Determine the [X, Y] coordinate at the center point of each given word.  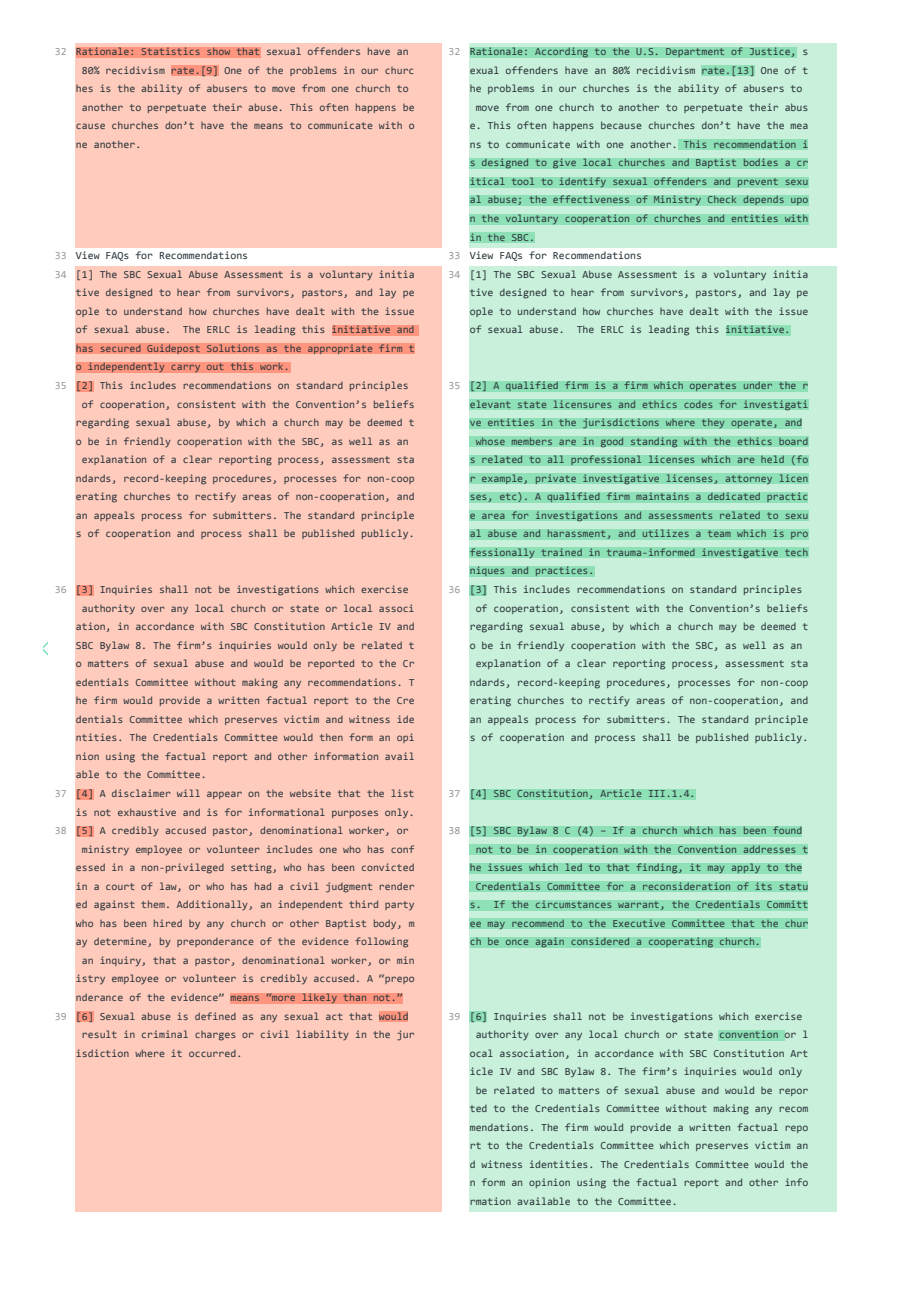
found [787, 830]
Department [695, 53]
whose [490, 441]
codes [698, 404]
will [188, 793]
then [331, 737]
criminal [165, 1034]
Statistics [170, 51]
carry [186, 368]
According [561, 52]
